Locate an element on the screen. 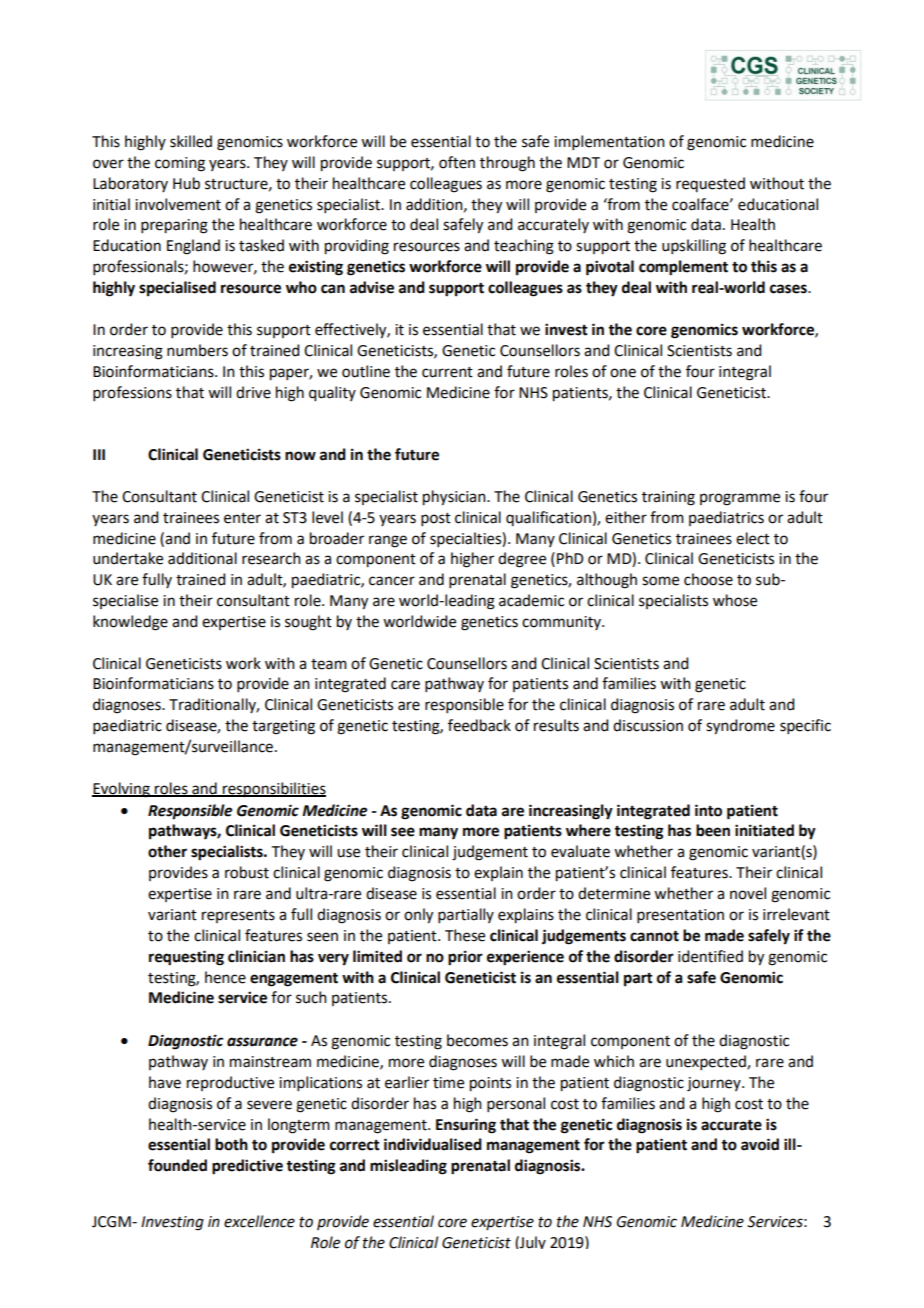  These is located at coordinates (465, 935).
